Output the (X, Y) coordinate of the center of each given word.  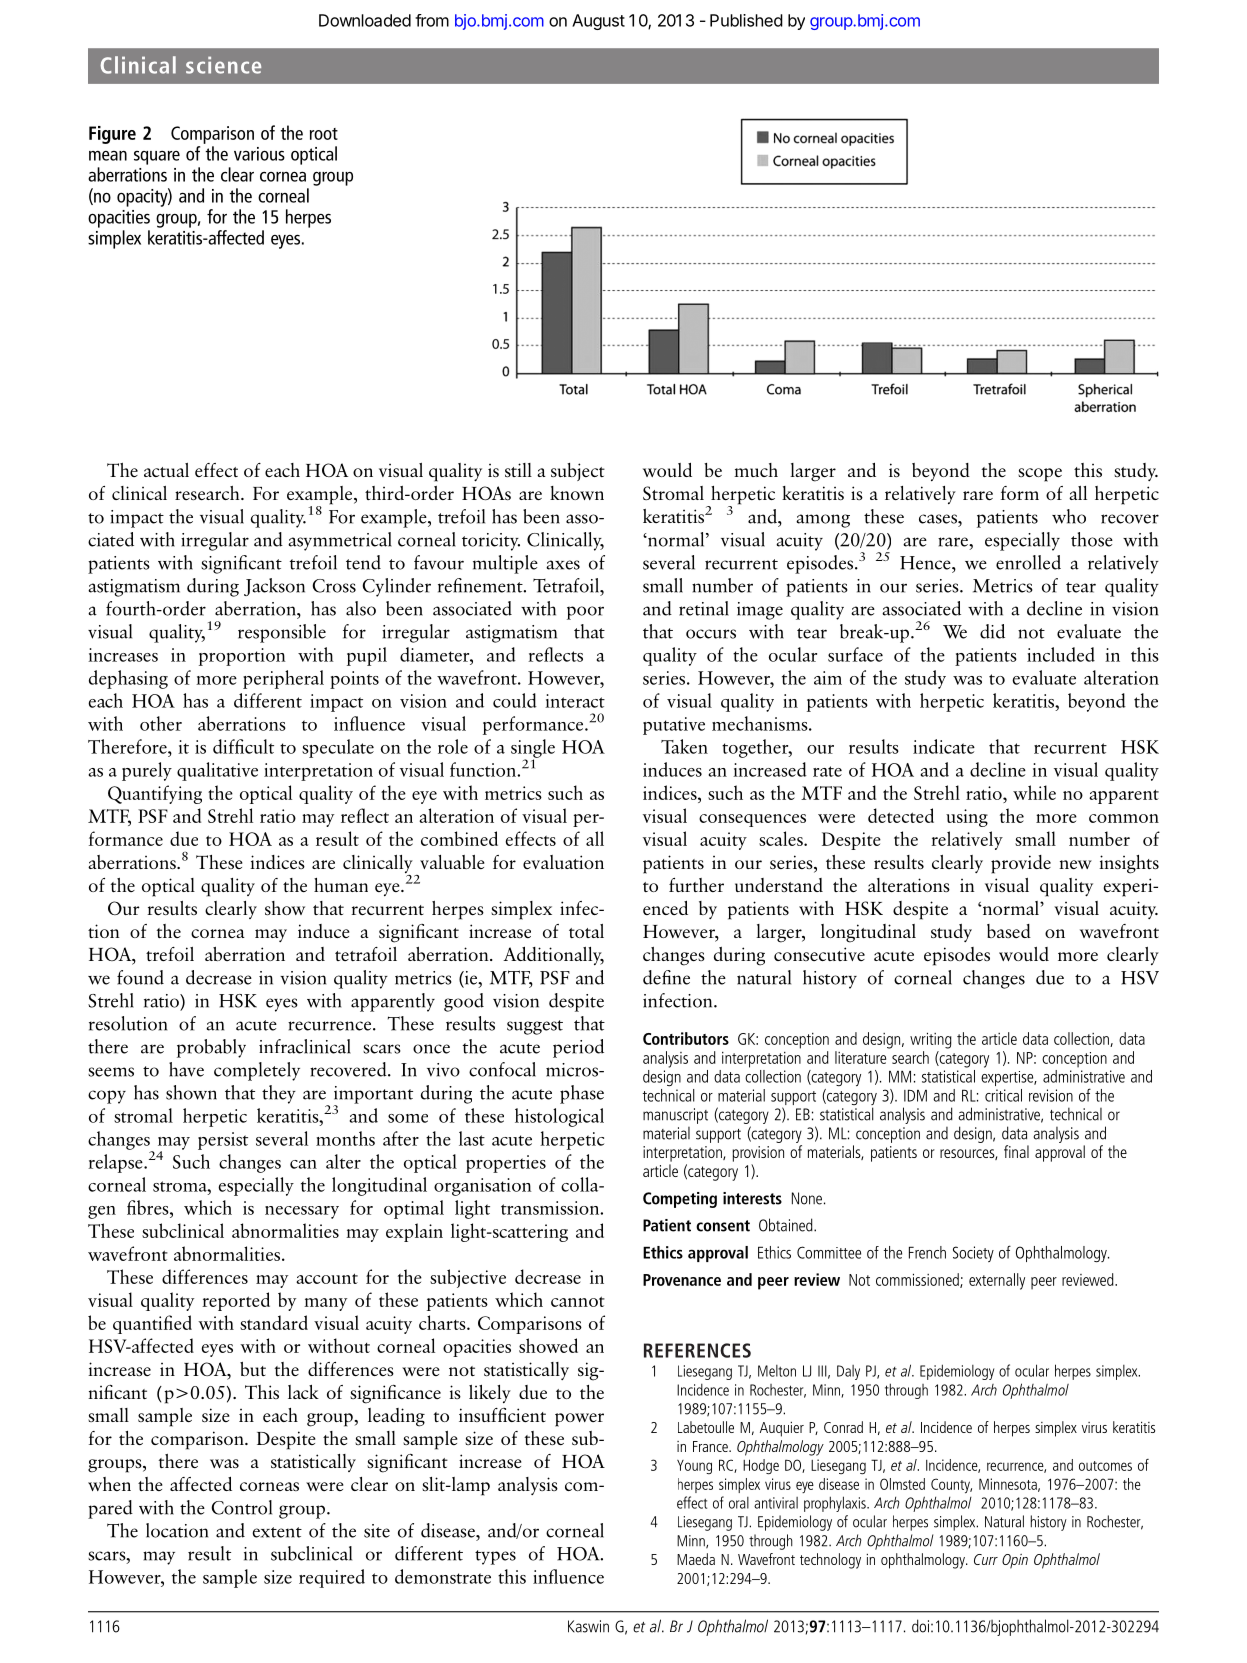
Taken (684, 746)
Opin (1015, 1561)
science (223, 65)
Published (746, 20)
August (598, 22)
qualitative (217, 771)
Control (241, 1507)
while (1034, 792)
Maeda (696, 1559)
